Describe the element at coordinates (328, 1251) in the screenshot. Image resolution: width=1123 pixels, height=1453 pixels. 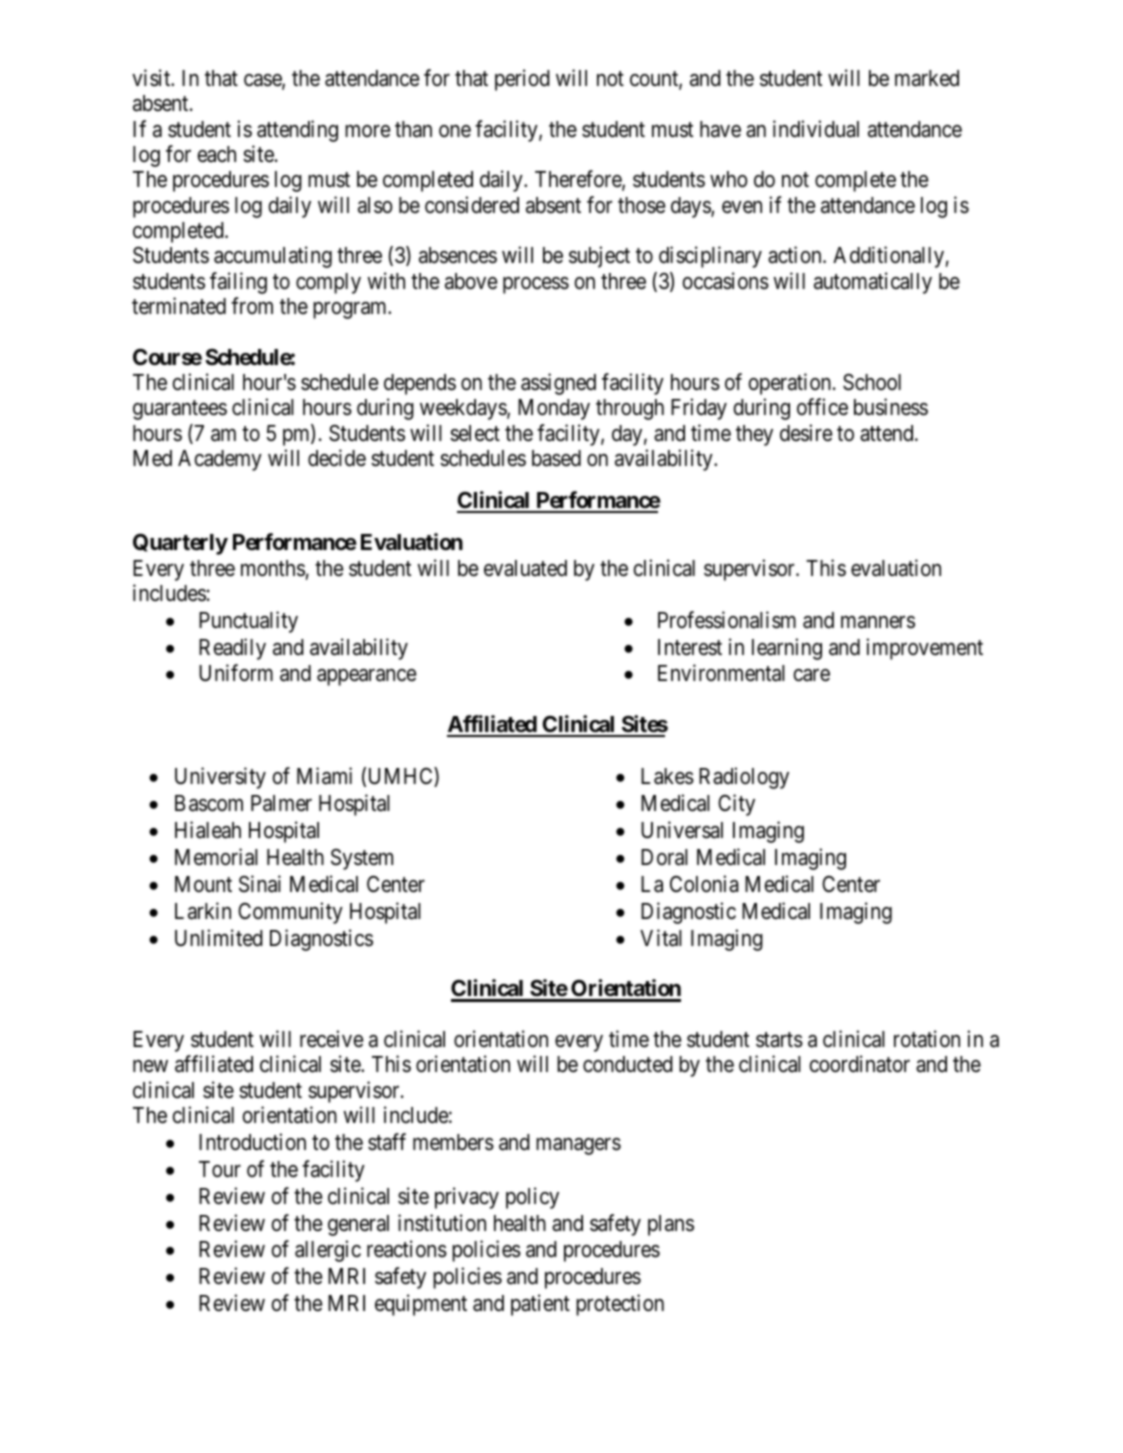
I see `allergic` at that location.
